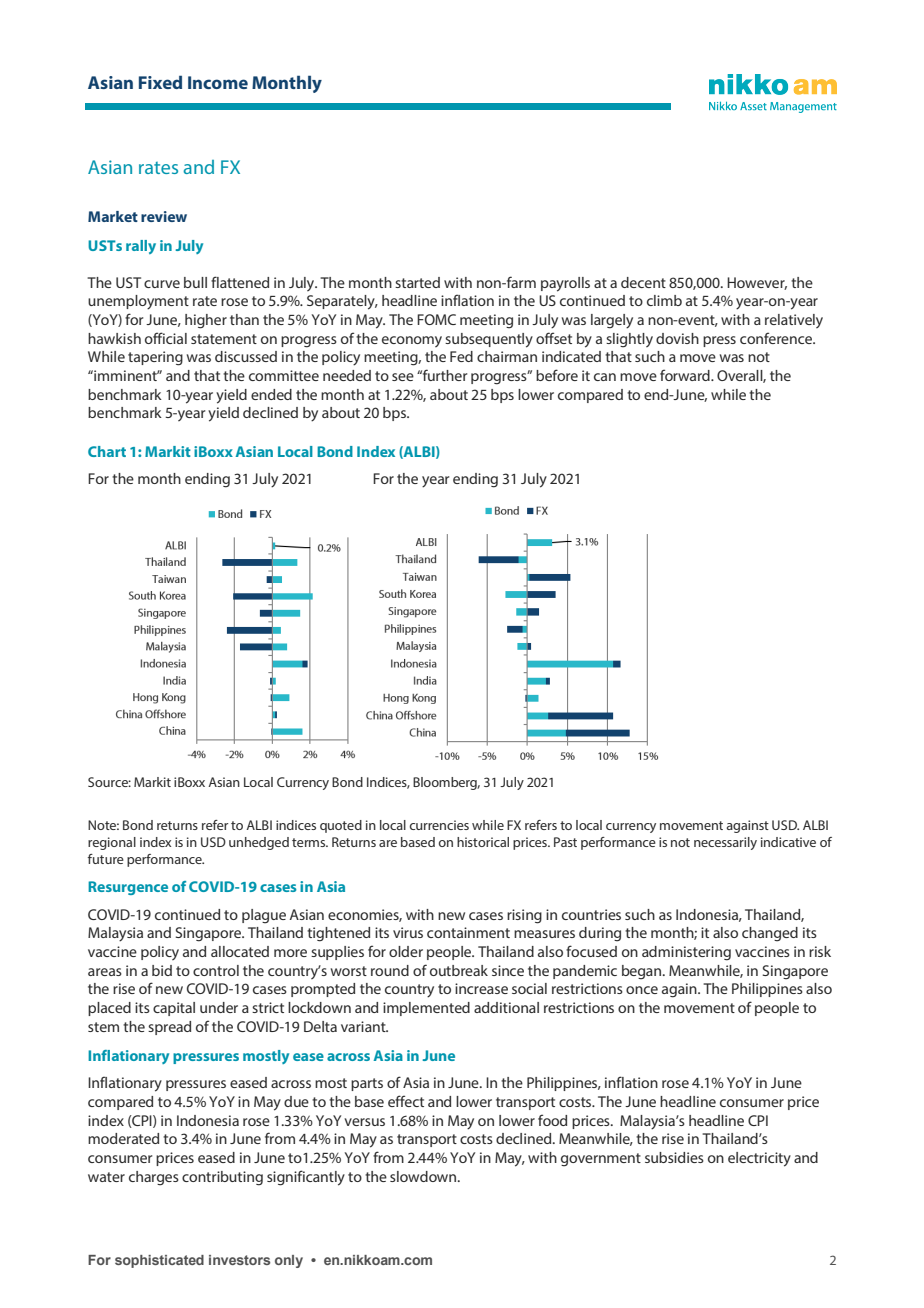 This screenshot has width=924, height=1308. I want to click on slowdown, so click(423, 1176).
